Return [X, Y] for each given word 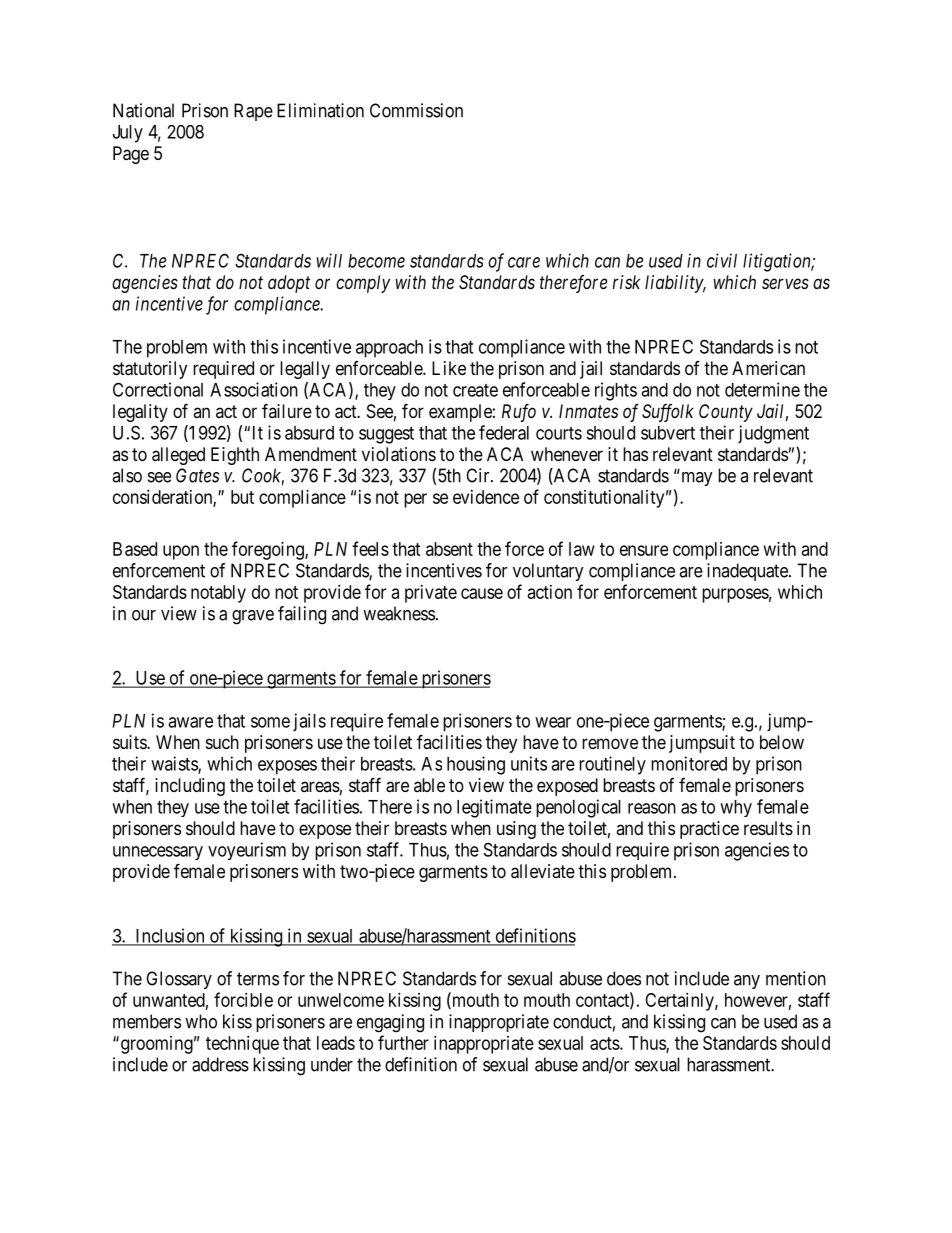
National [143, 110]
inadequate [748, 572]
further [403, 1042]
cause [482, 593]
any [747, 982]
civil [722, 260]
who [201, 1021]
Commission [416, 110]
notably [218, 594]
